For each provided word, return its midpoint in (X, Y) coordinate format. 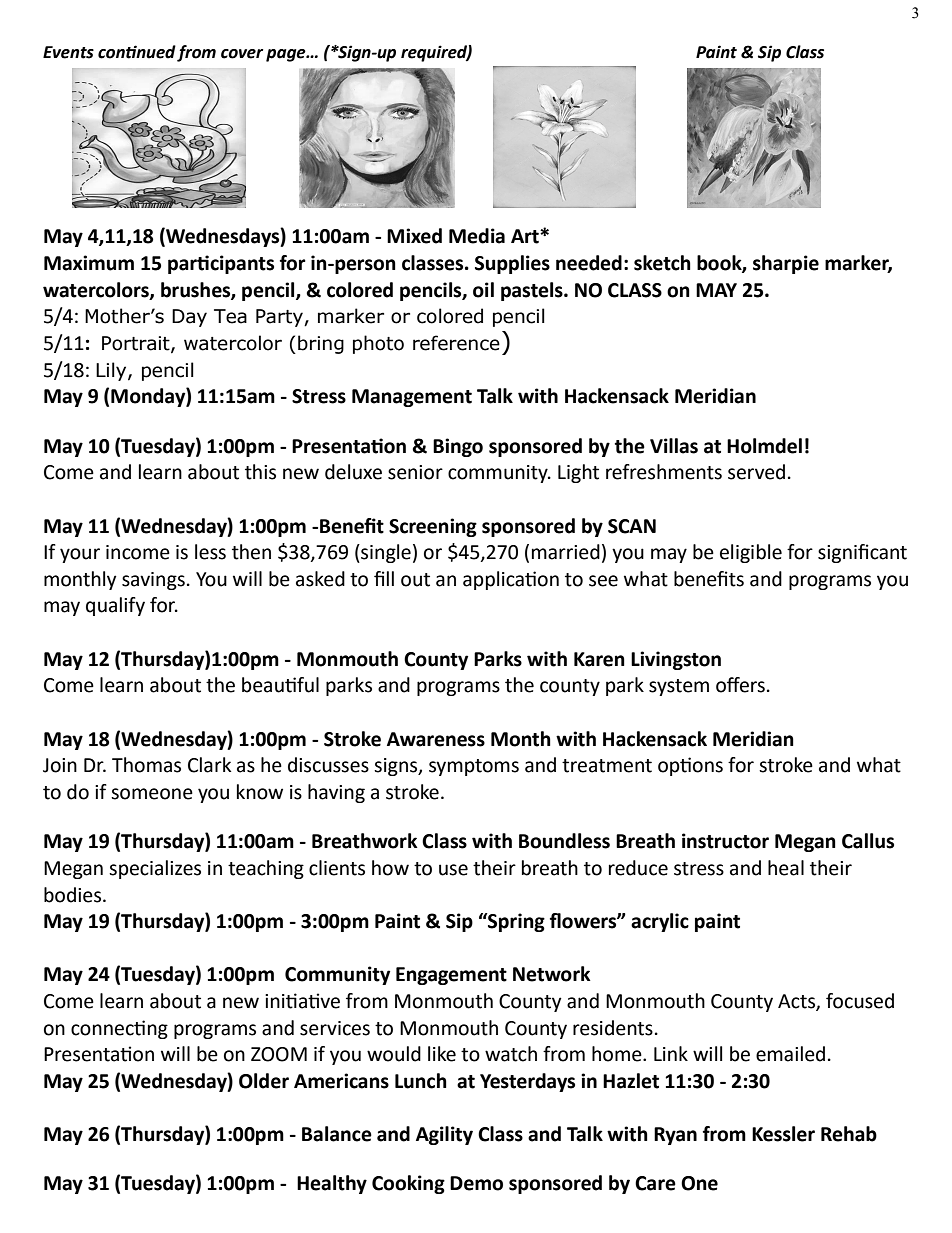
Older (264, 1081)
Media (477, 236)
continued (137, 52)
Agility (444, 1135)
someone (152, 794)
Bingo (458, 447)
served (756, 472)
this (260, 472)
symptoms (474, 767)
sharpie (786, 264)
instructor (725, 841)
